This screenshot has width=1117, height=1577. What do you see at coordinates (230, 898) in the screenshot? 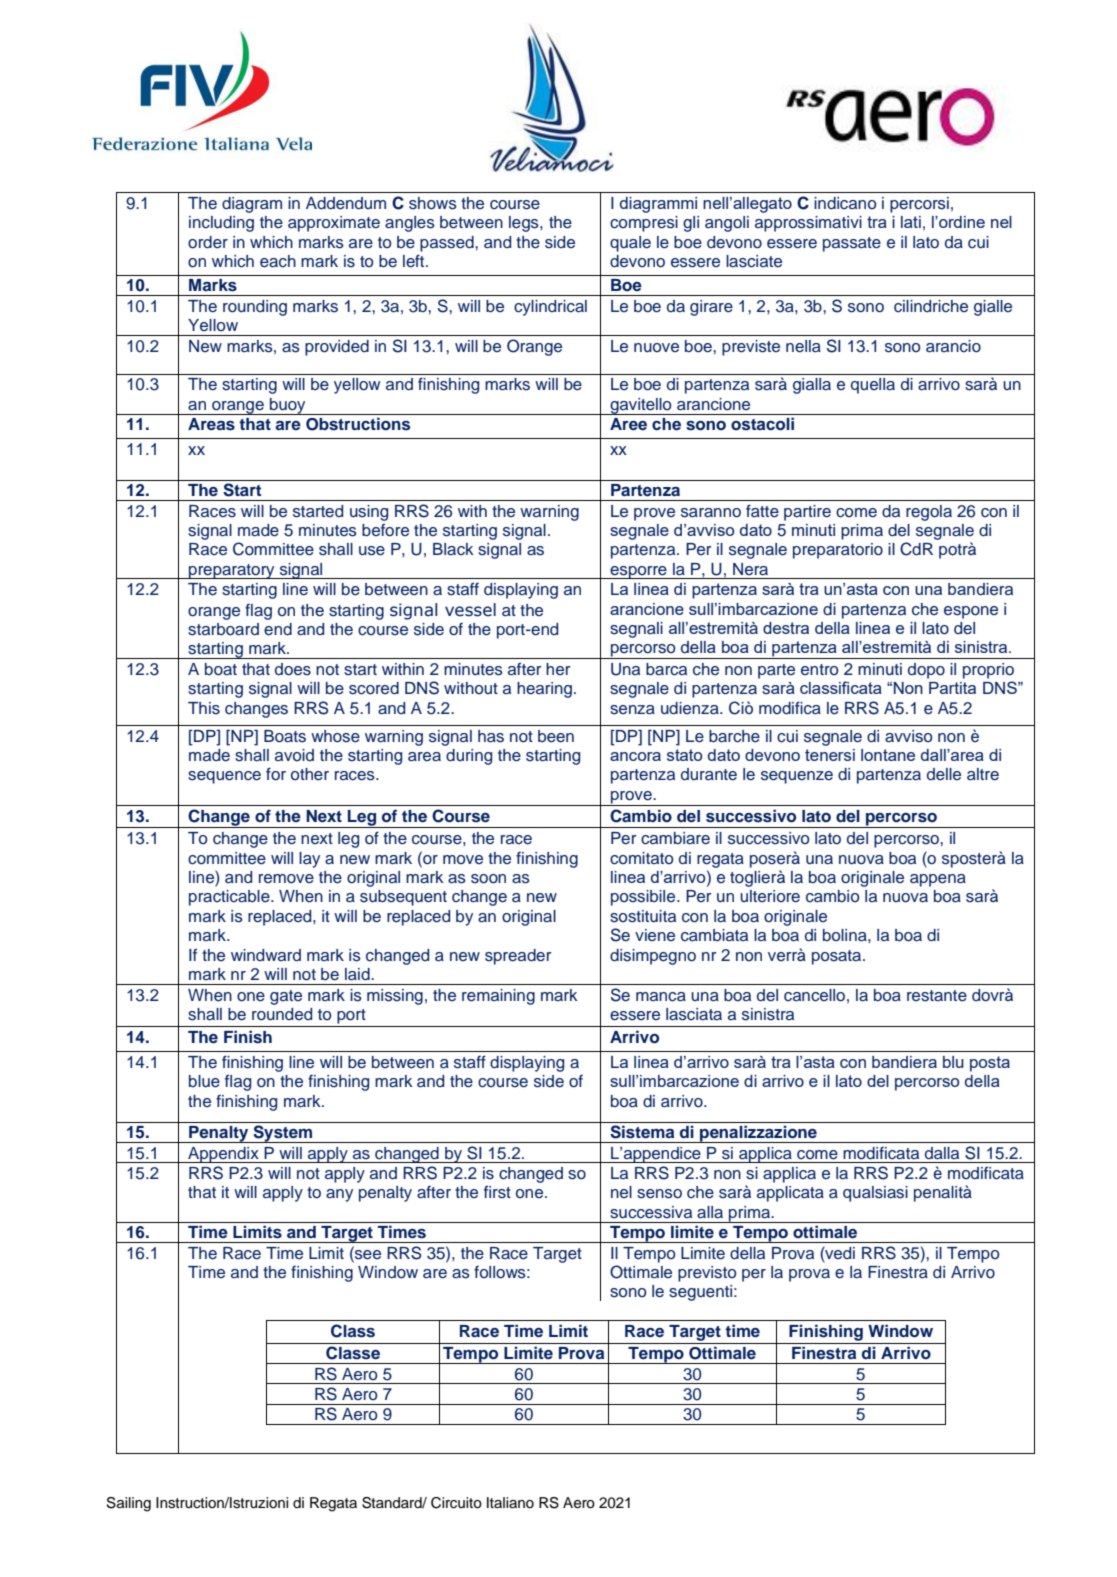
I see `practicable` at bounding box center [230, 898].
